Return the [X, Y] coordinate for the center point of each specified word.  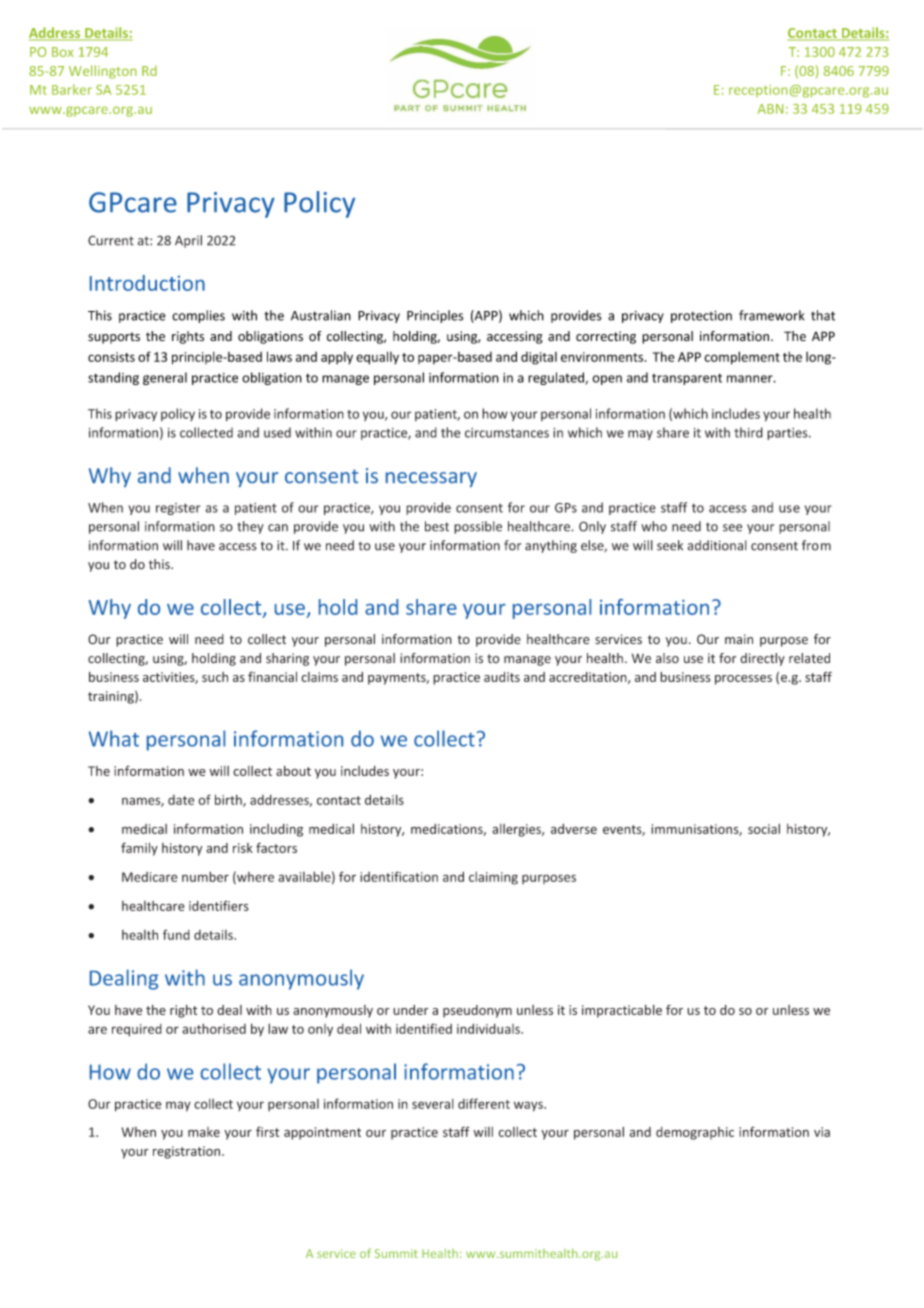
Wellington [103, 72]
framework [771, 315]
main [739, 639]
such [215, 677]
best [437, 526]
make [204, 1132]
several [433, 1104]
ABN [770, 109]
